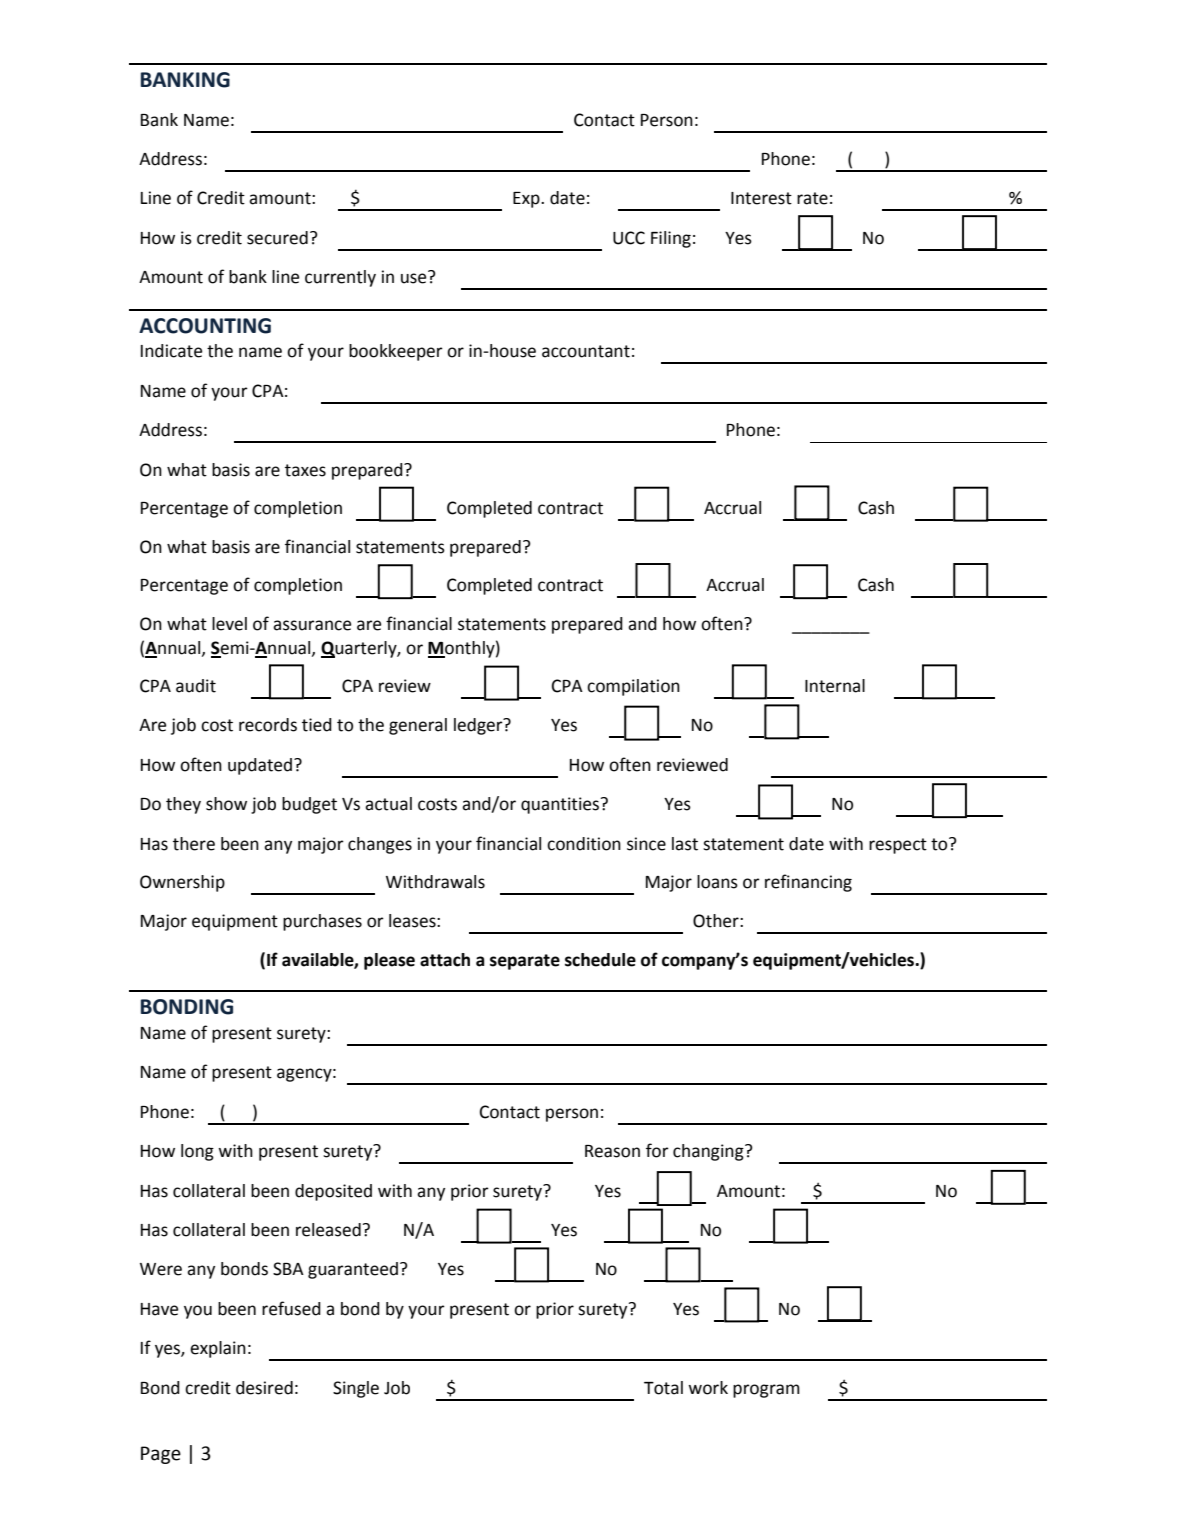 The image size is (1186, 1535). Describe the element at coordinates (629, 238) in the image. I see `UCC` at that location.
